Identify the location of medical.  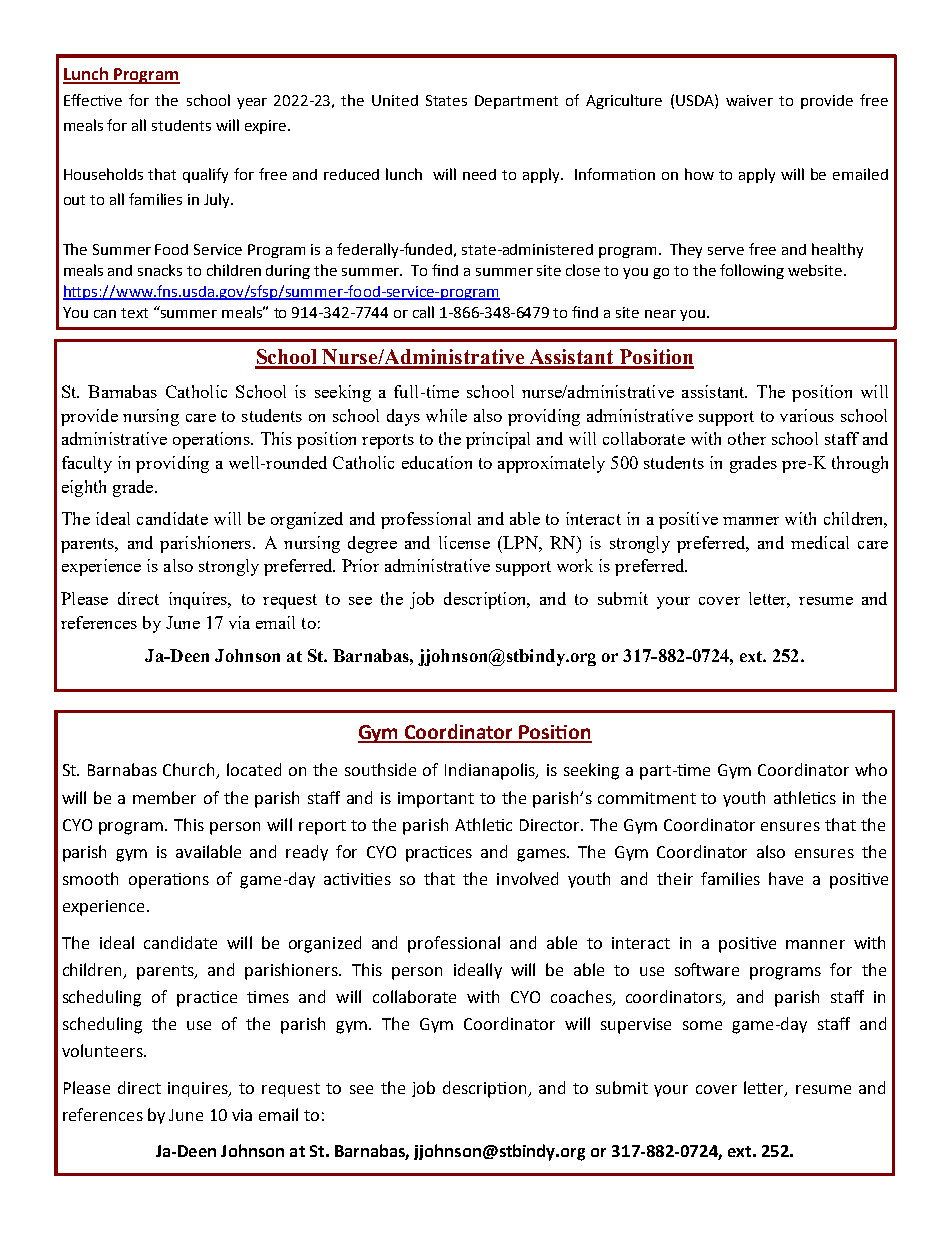
(820, 542).
